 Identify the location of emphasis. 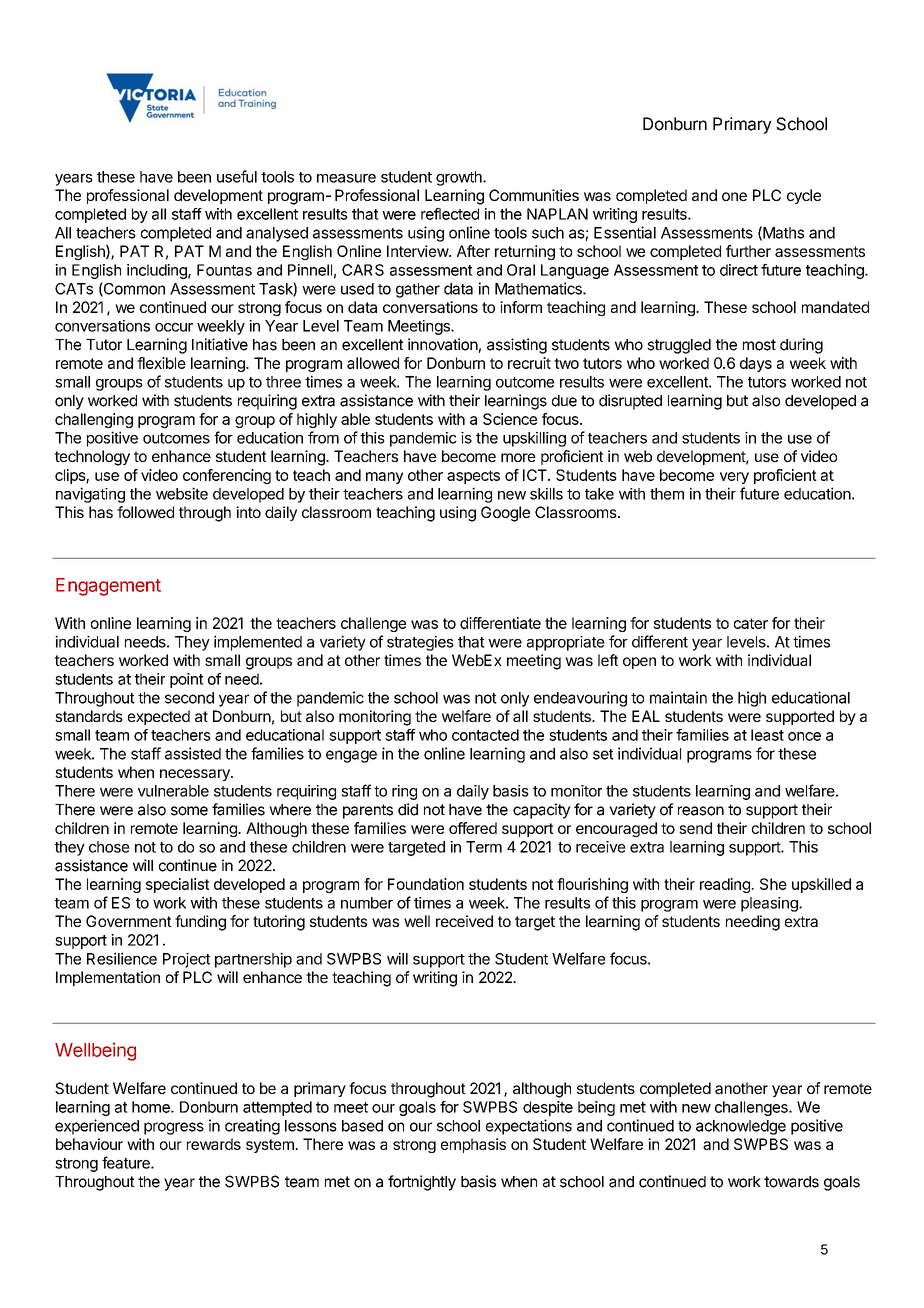
(473, 1145).
